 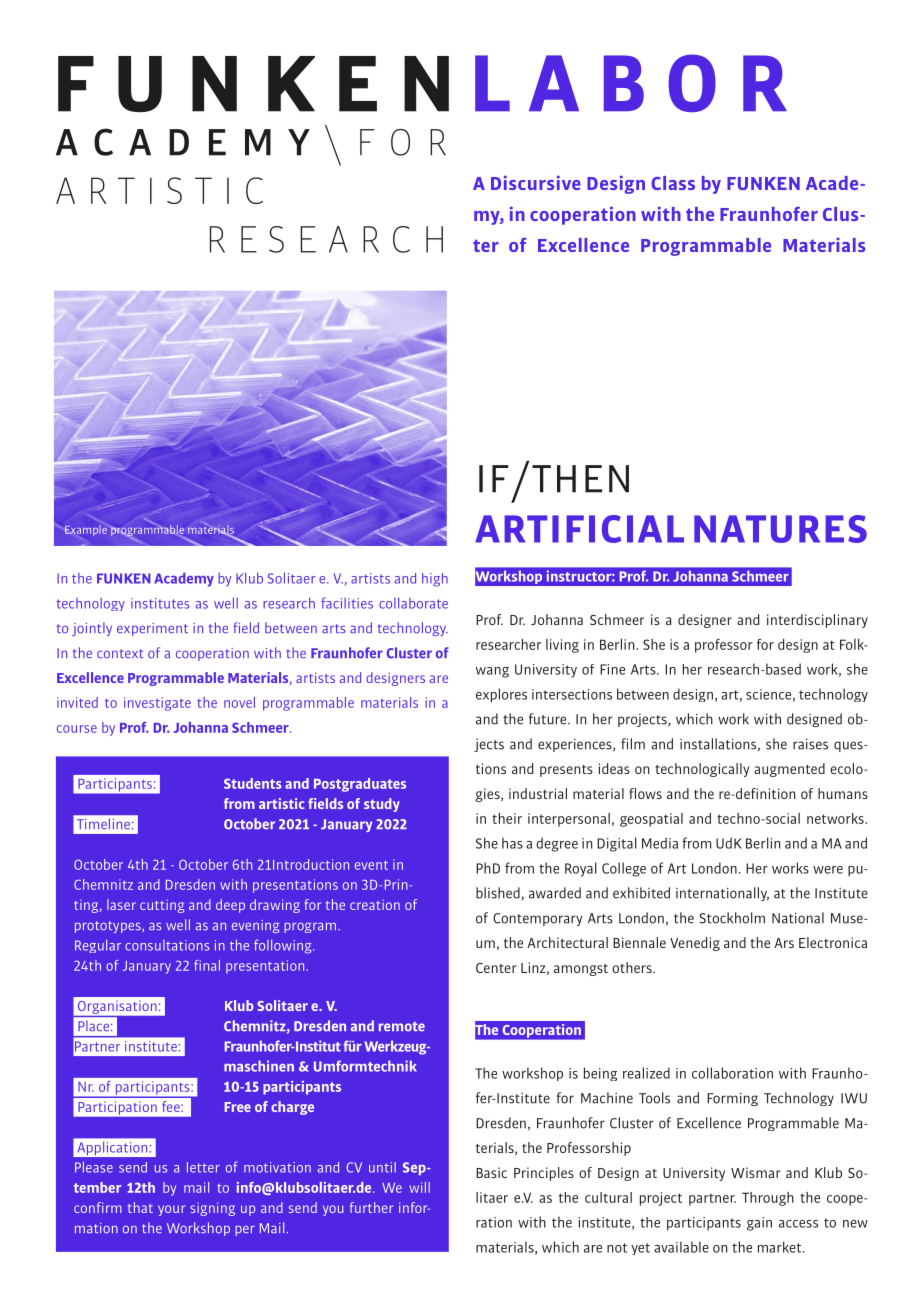 What do you see at coordinates (86, 530) in the image?
I see `Example` at bounding box center [86, 530].
